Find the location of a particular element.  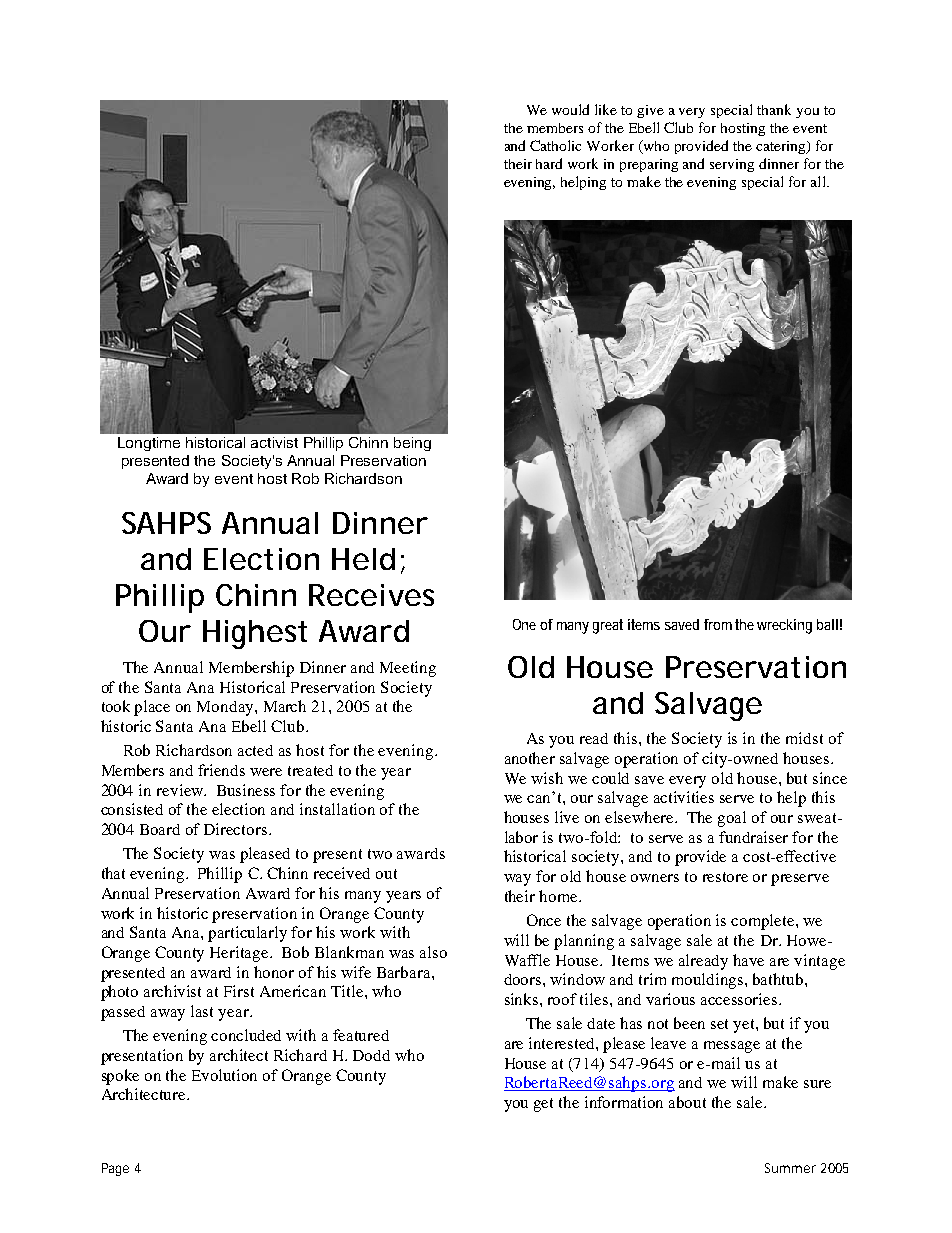

would is located at coordinates (570, 109).
